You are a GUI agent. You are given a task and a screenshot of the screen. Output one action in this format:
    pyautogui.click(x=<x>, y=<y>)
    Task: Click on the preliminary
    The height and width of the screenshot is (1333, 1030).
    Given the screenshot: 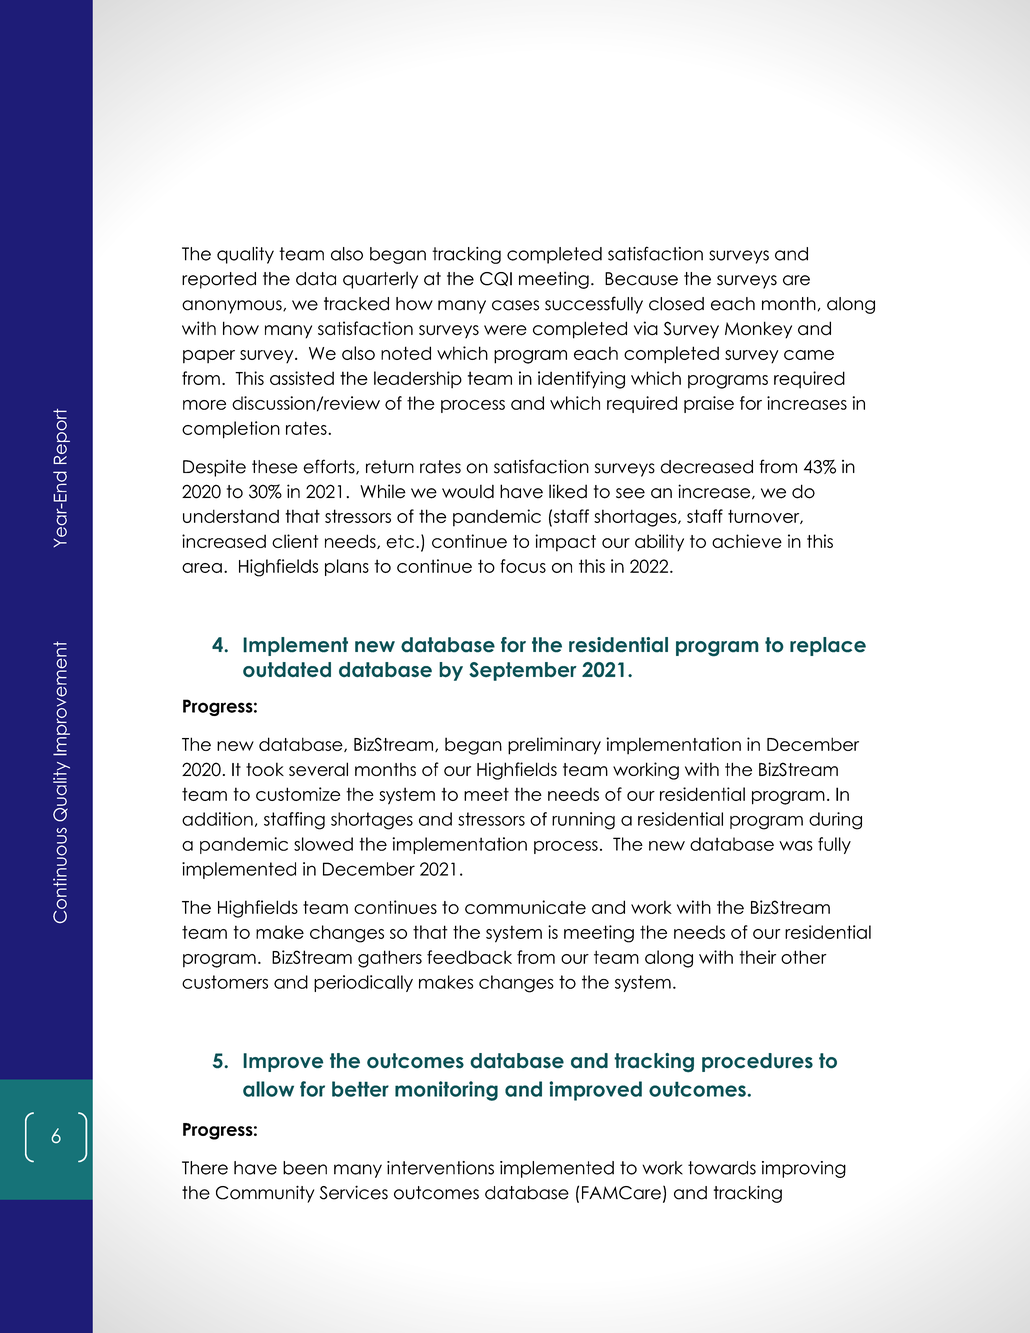 What is the action you would take?
    pyautogui.click(x=554, y=746)
